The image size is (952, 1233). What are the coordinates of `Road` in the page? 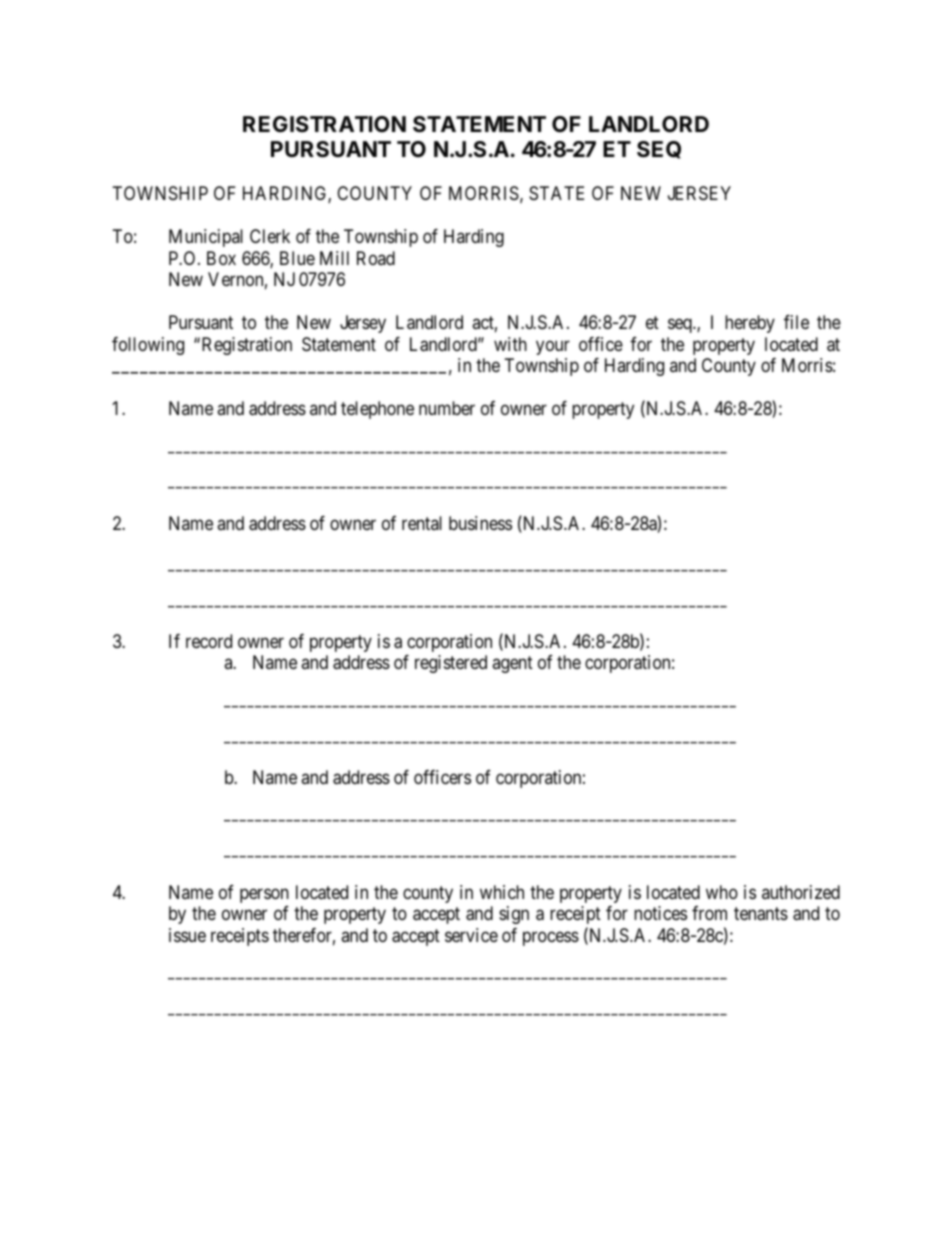 It's located at (376, 258).
